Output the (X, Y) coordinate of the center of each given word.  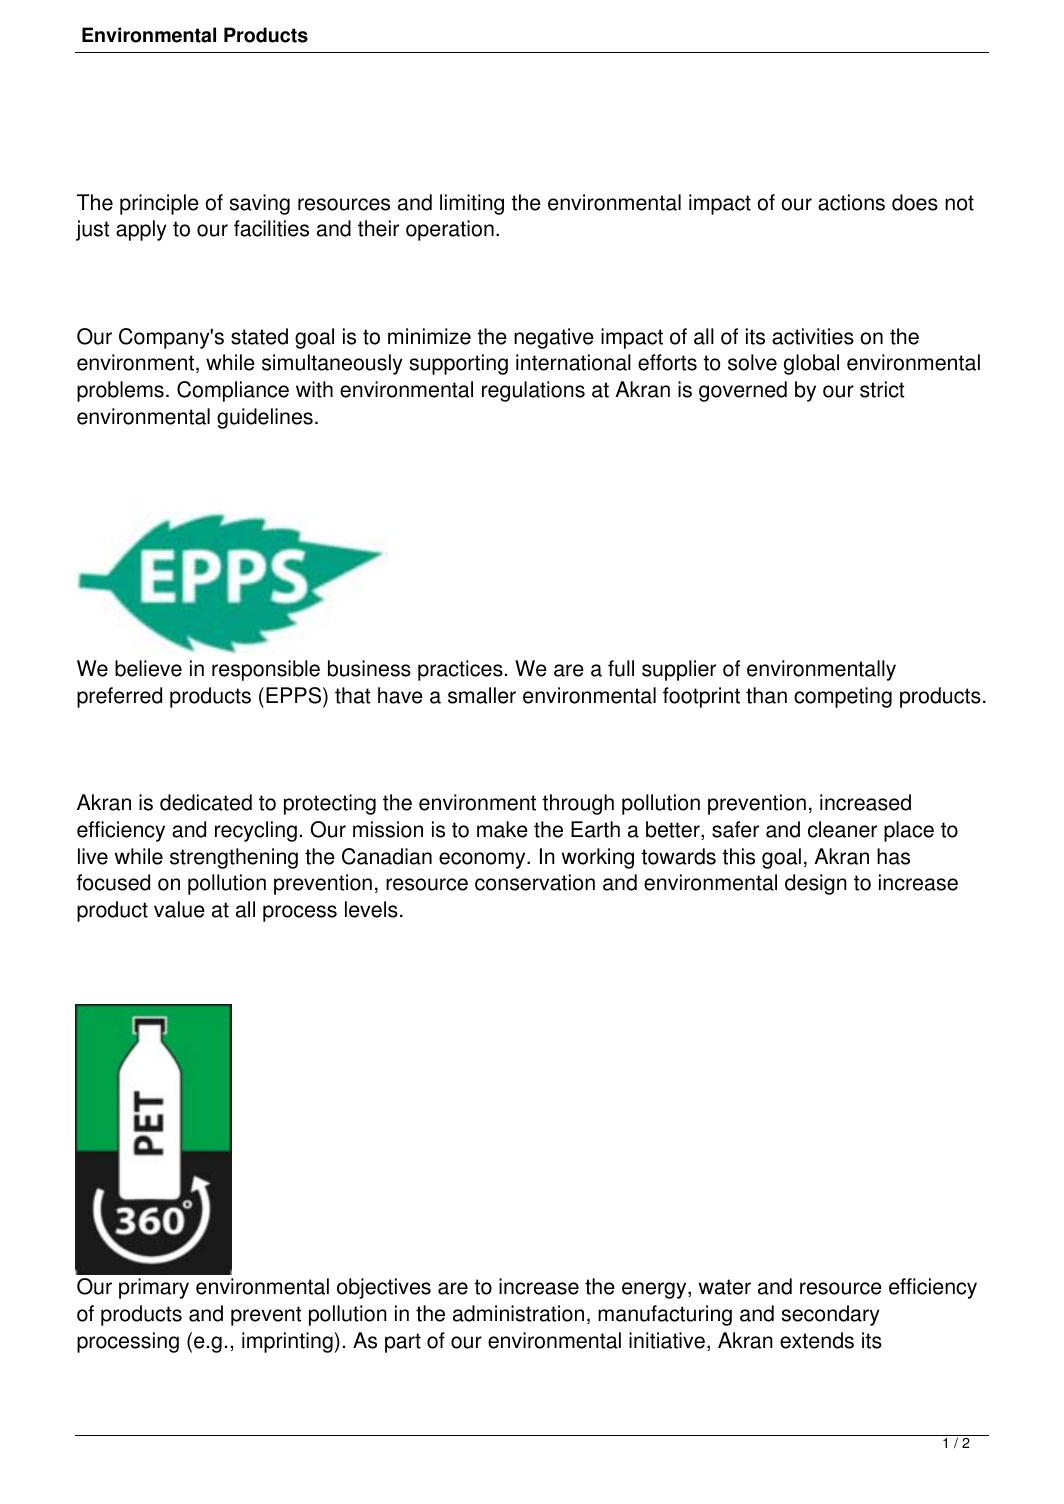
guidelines (265, 418)
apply (141, 230)
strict (882, 389)
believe (148, 668)
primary (154, 1288)
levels (371, 909)
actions (851, 202)
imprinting (287, 1342)
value (179, 909)
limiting (472, 204)
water (725, 1287)
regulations (533, 391)
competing (843, 697)
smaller (482, 695)
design (816, 884)
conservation (535, 882)
